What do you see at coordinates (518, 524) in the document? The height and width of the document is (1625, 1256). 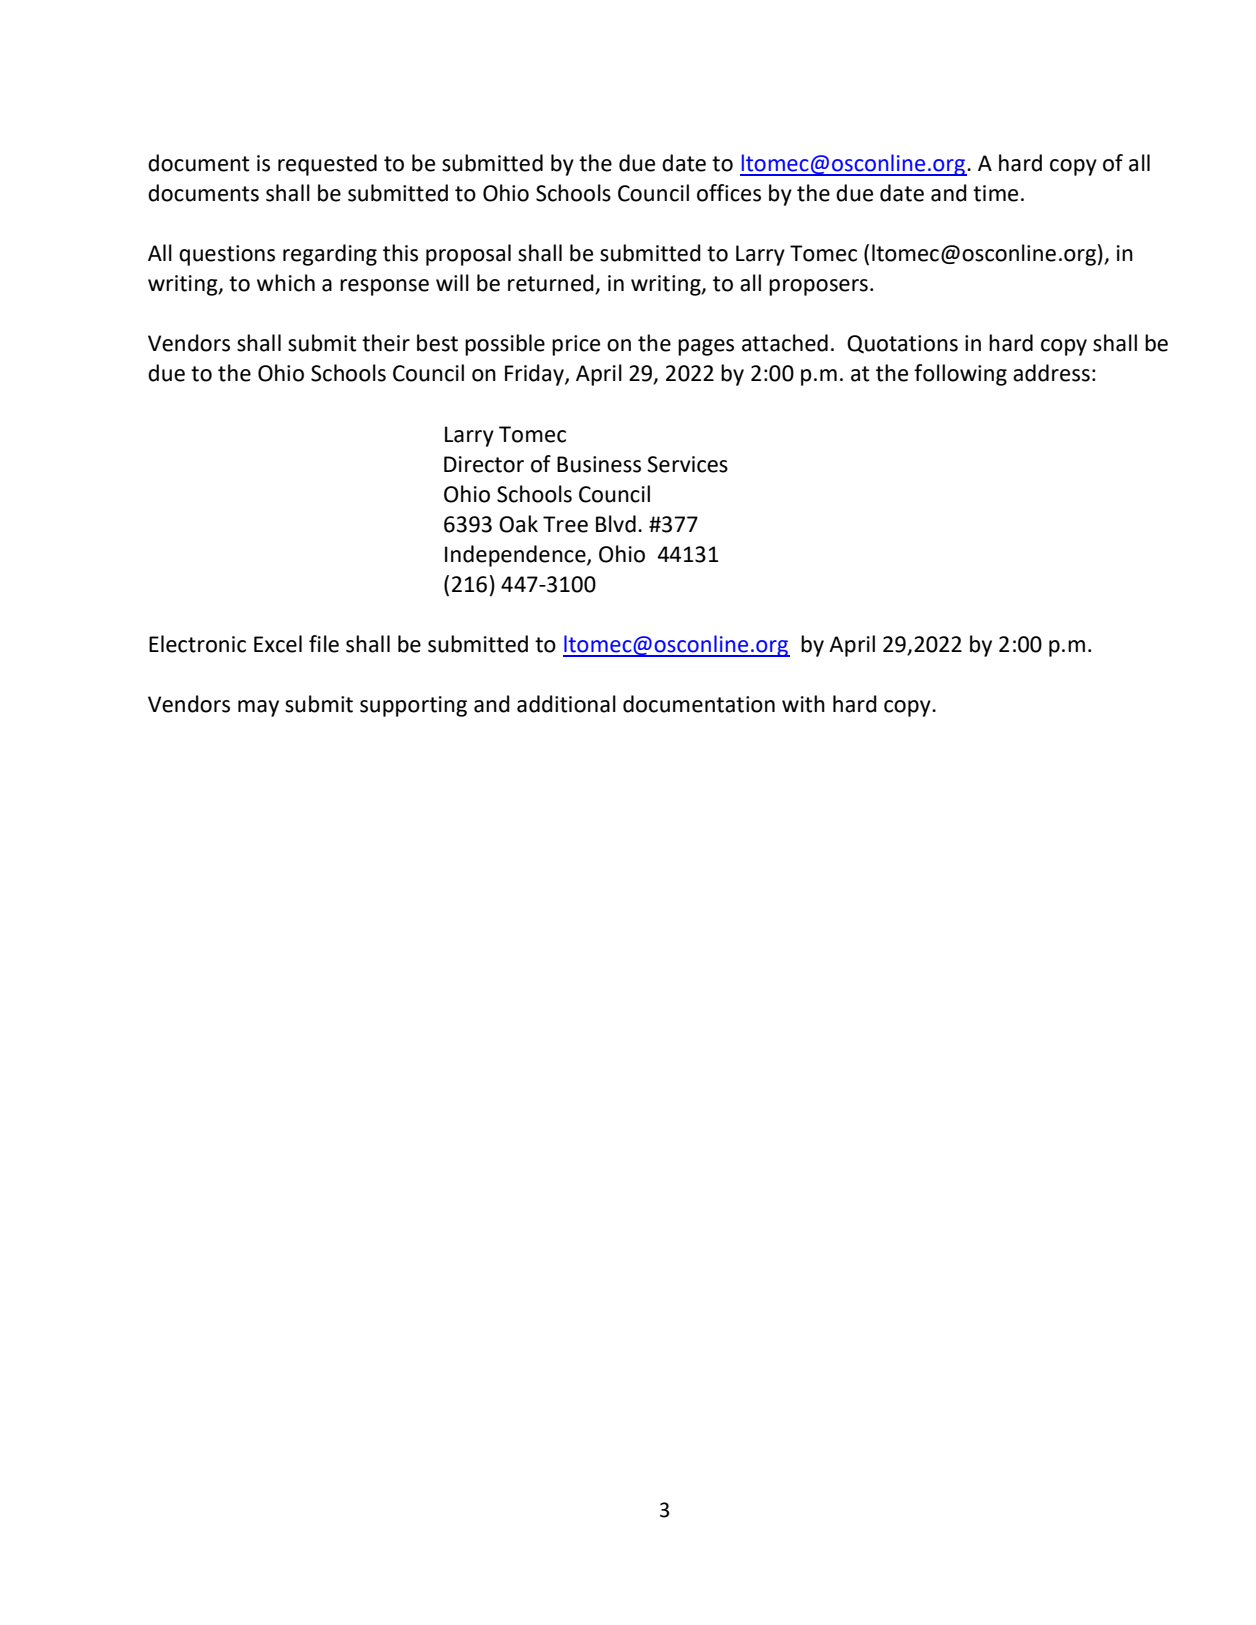 I see `Oak` at bounding box center [518, 524].
